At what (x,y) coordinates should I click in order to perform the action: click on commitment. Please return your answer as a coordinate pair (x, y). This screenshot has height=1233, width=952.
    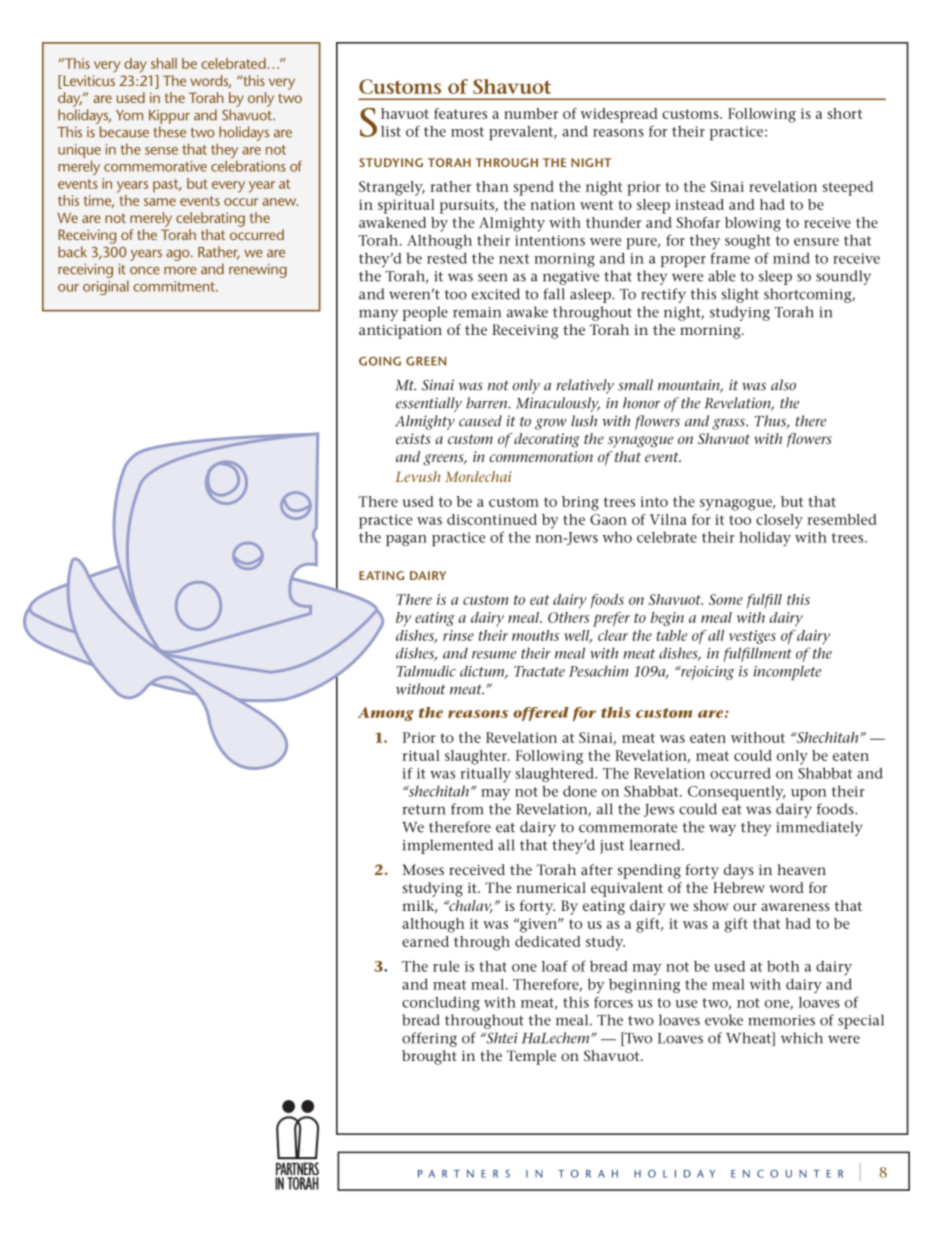
    Looking at the image, I should click on (175, 286).
